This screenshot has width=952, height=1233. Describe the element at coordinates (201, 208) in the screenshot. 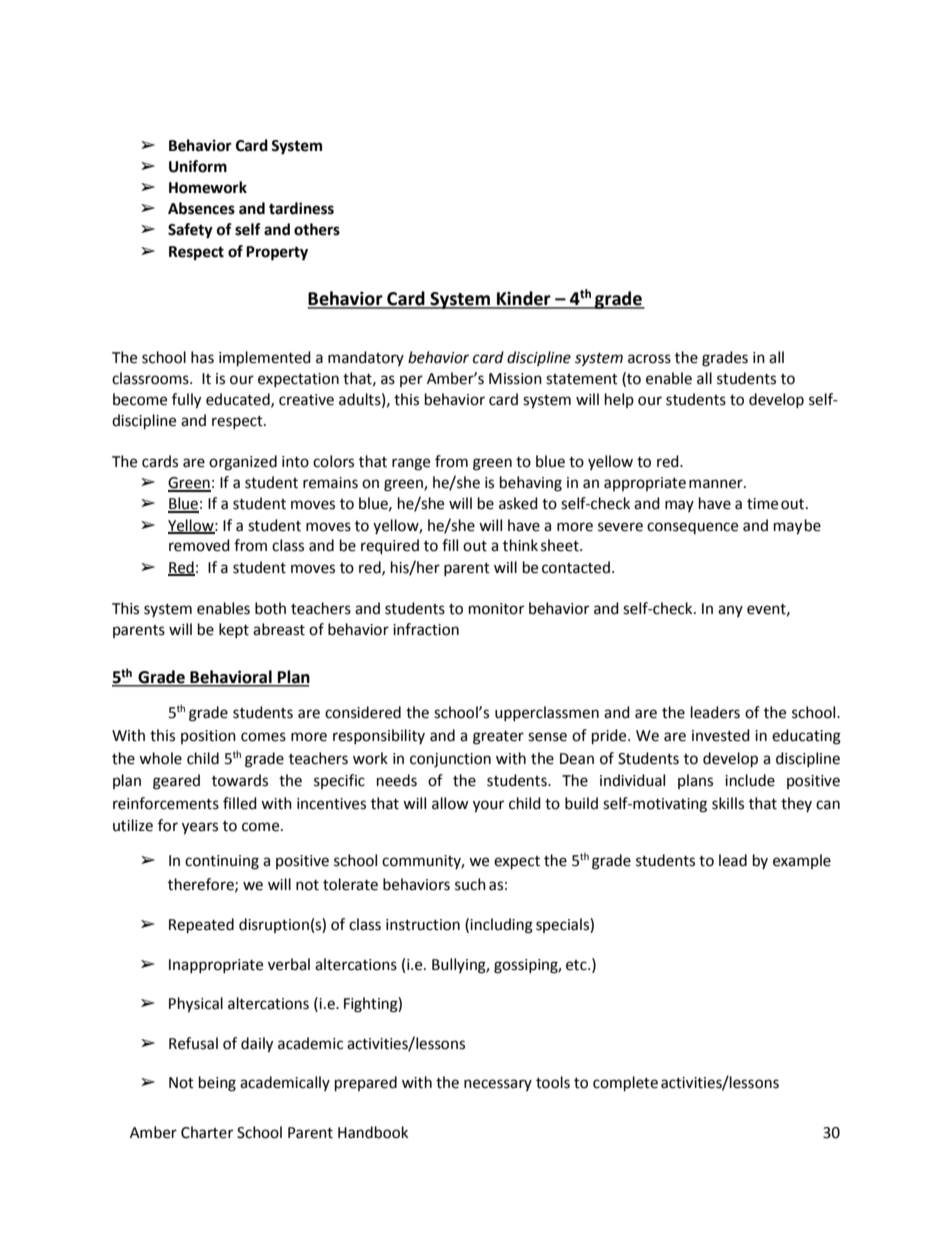

I see `Absences` at that location.
